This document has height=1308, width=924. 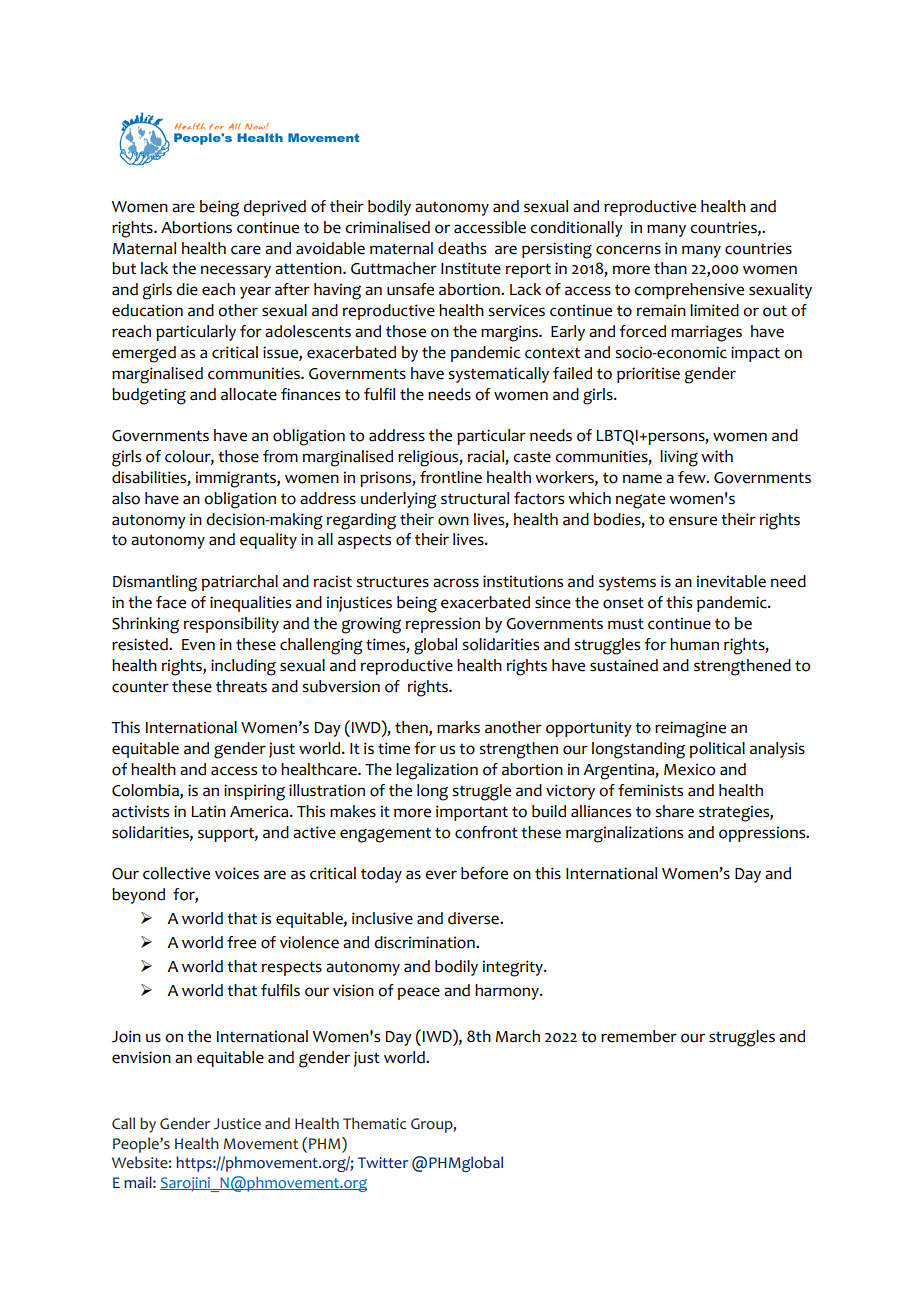 What do you see at coordinates (462, 248) in the document?
I see `deaths` at bounding box center [462, 248].
